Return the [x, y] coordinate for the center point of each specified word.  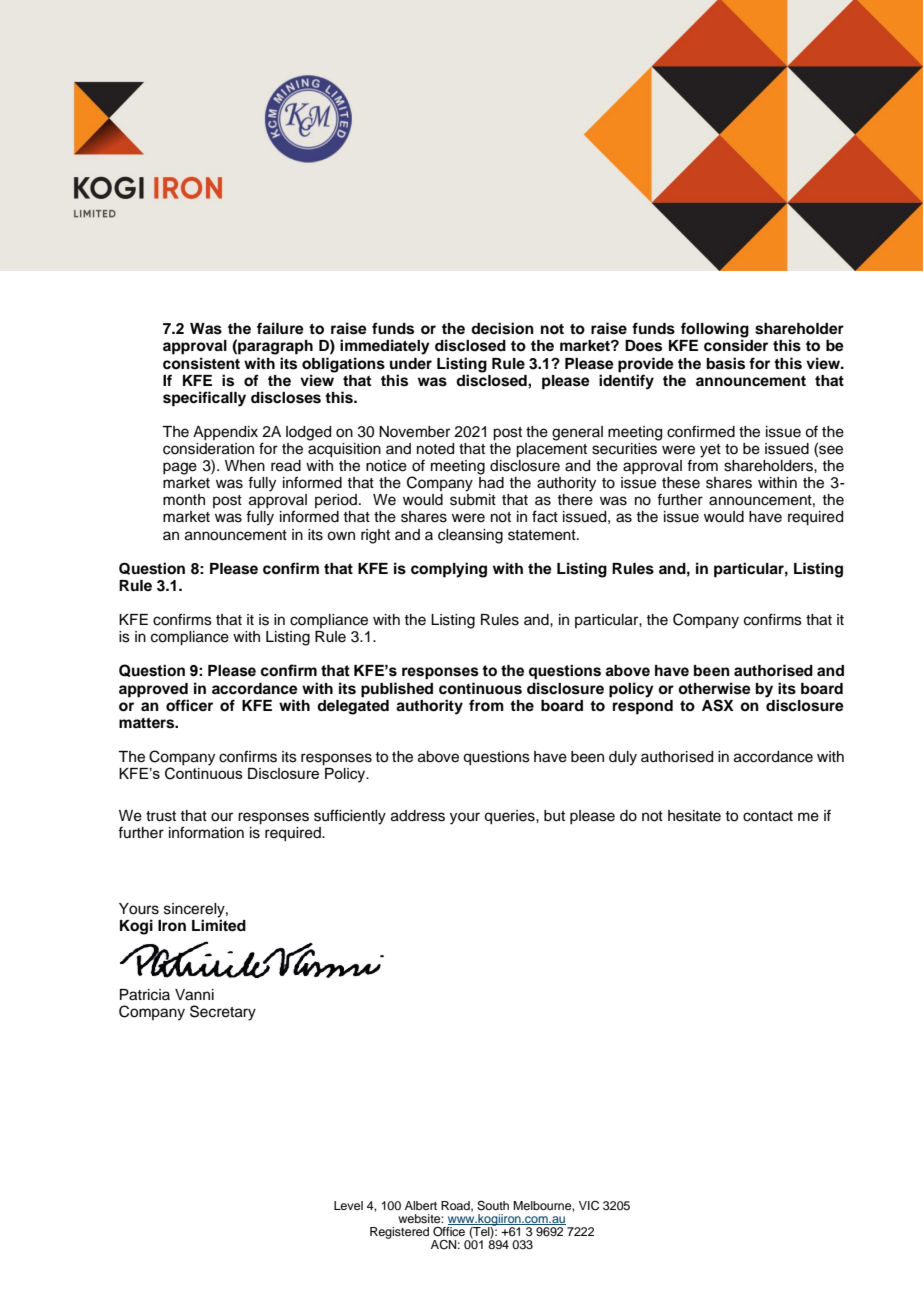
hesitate [694, 816]
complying [449, 570]
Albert [421, 1205]
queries [510, 817]
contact [768, 816]
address [418, 816]
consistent [201, 363]
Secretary [223, 1013]
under [411, 363]
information [206, 832]
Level [348, 1205]
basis [726, 363]
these [681, 483]
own [341, 536]
